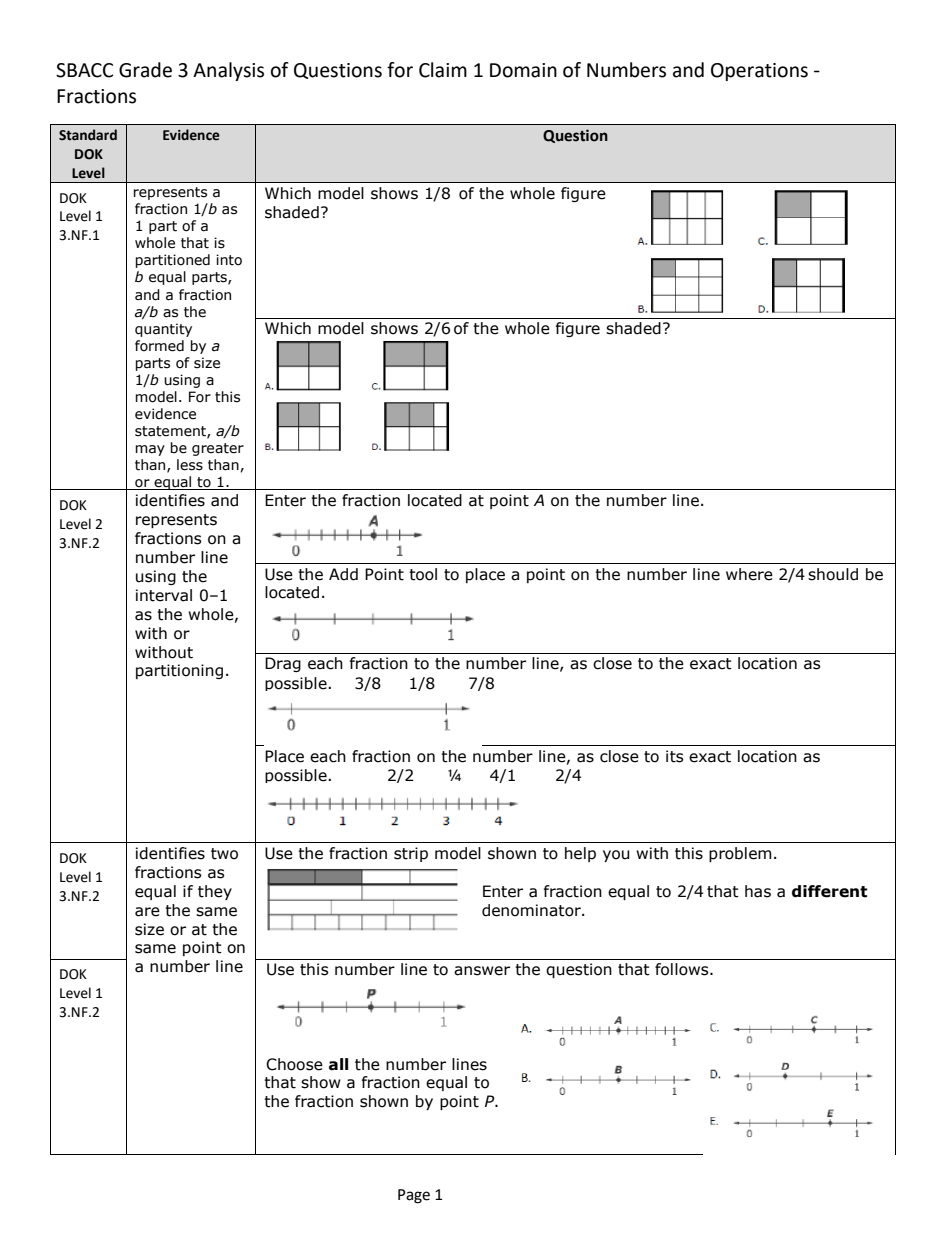 Image resolution: width=952 pixels, height=1233 pixels. Describe the element at coordinates (740, 854) in the page. I see `problem` at that location.
